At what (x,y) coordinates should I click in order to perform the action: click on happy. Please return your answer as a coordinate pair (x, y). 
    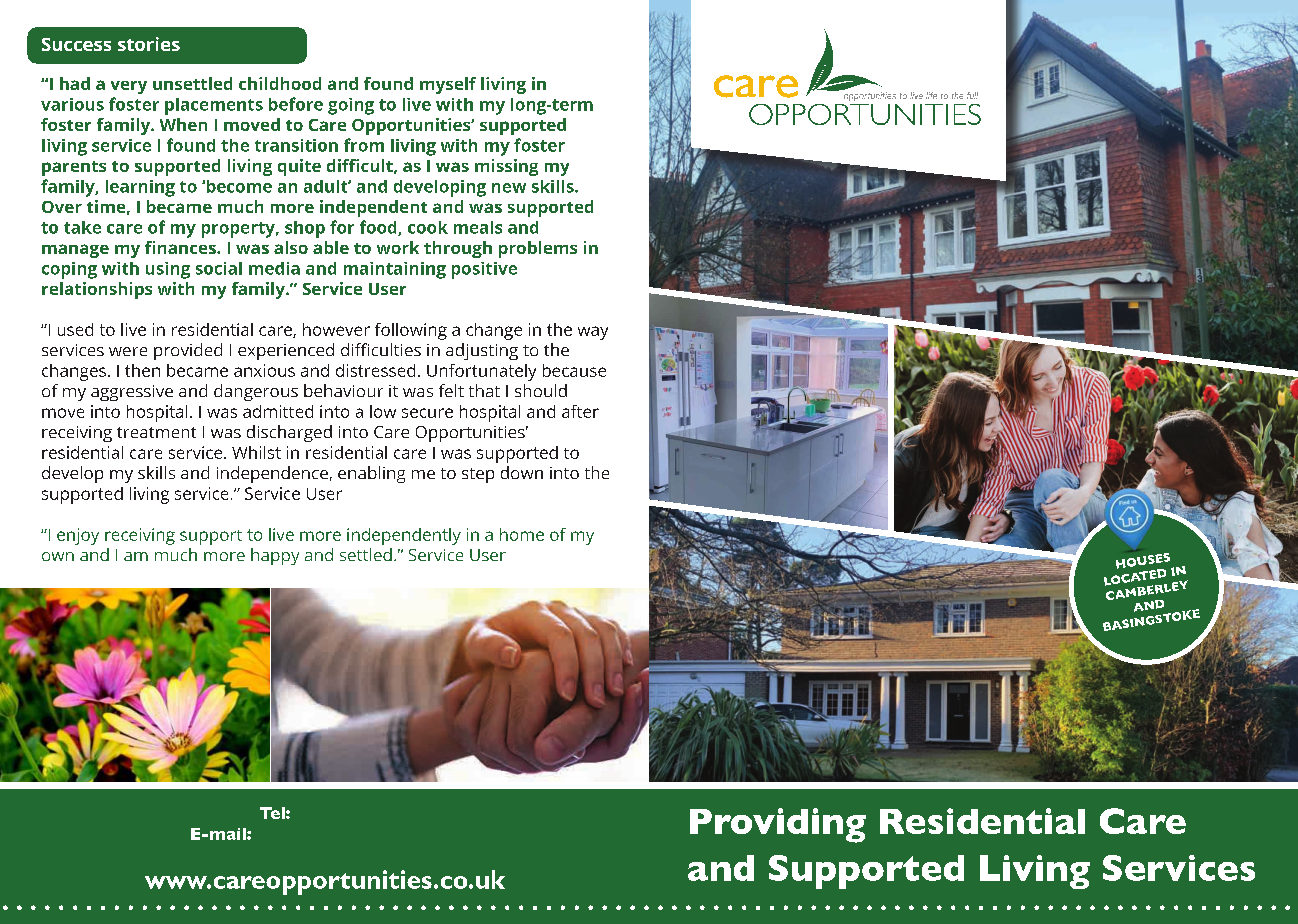
    Looking at the image, I should click on (275, 556).
